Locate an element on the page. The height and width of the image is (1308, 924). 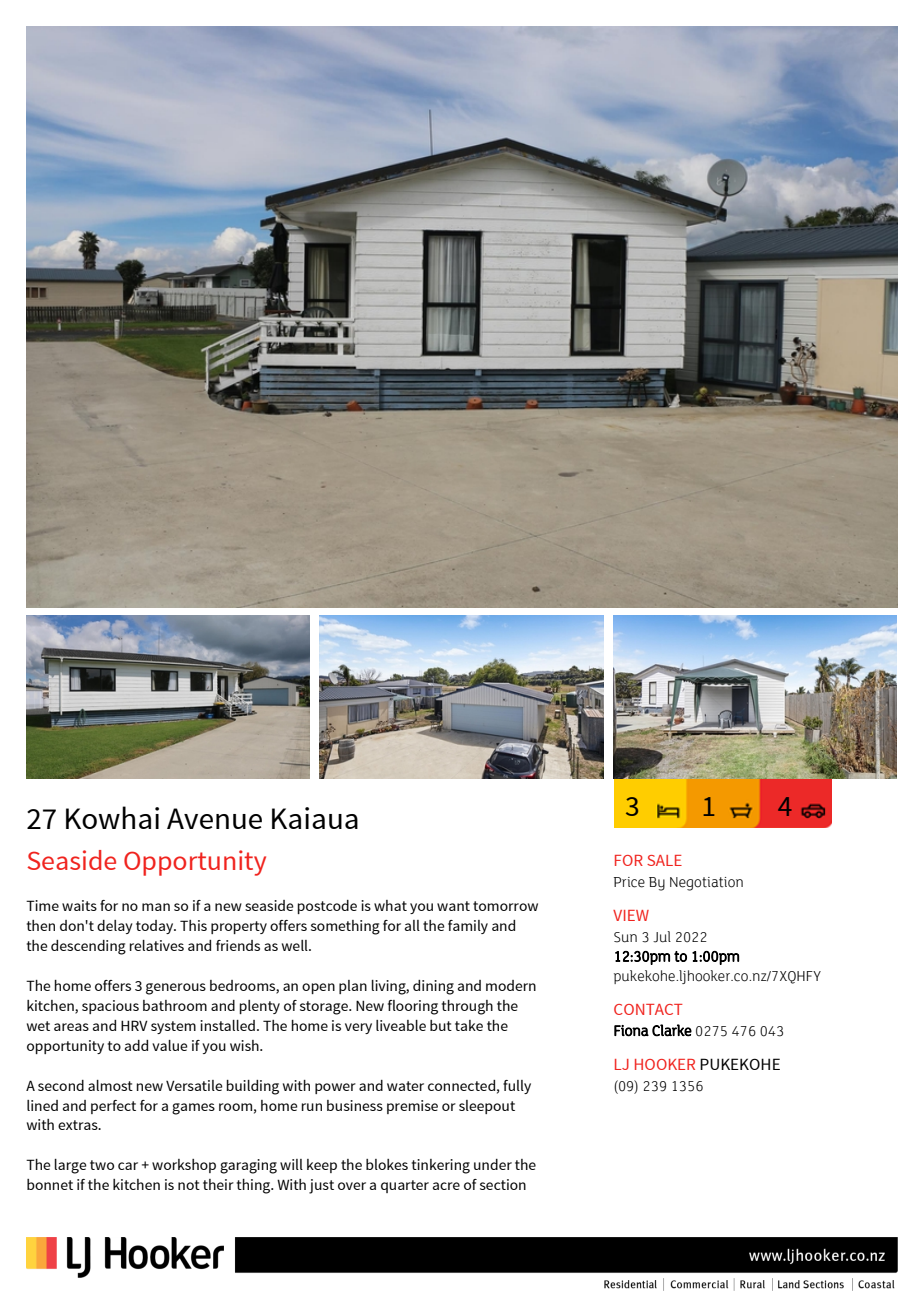
Sun is located at coordinates (625, 937).
